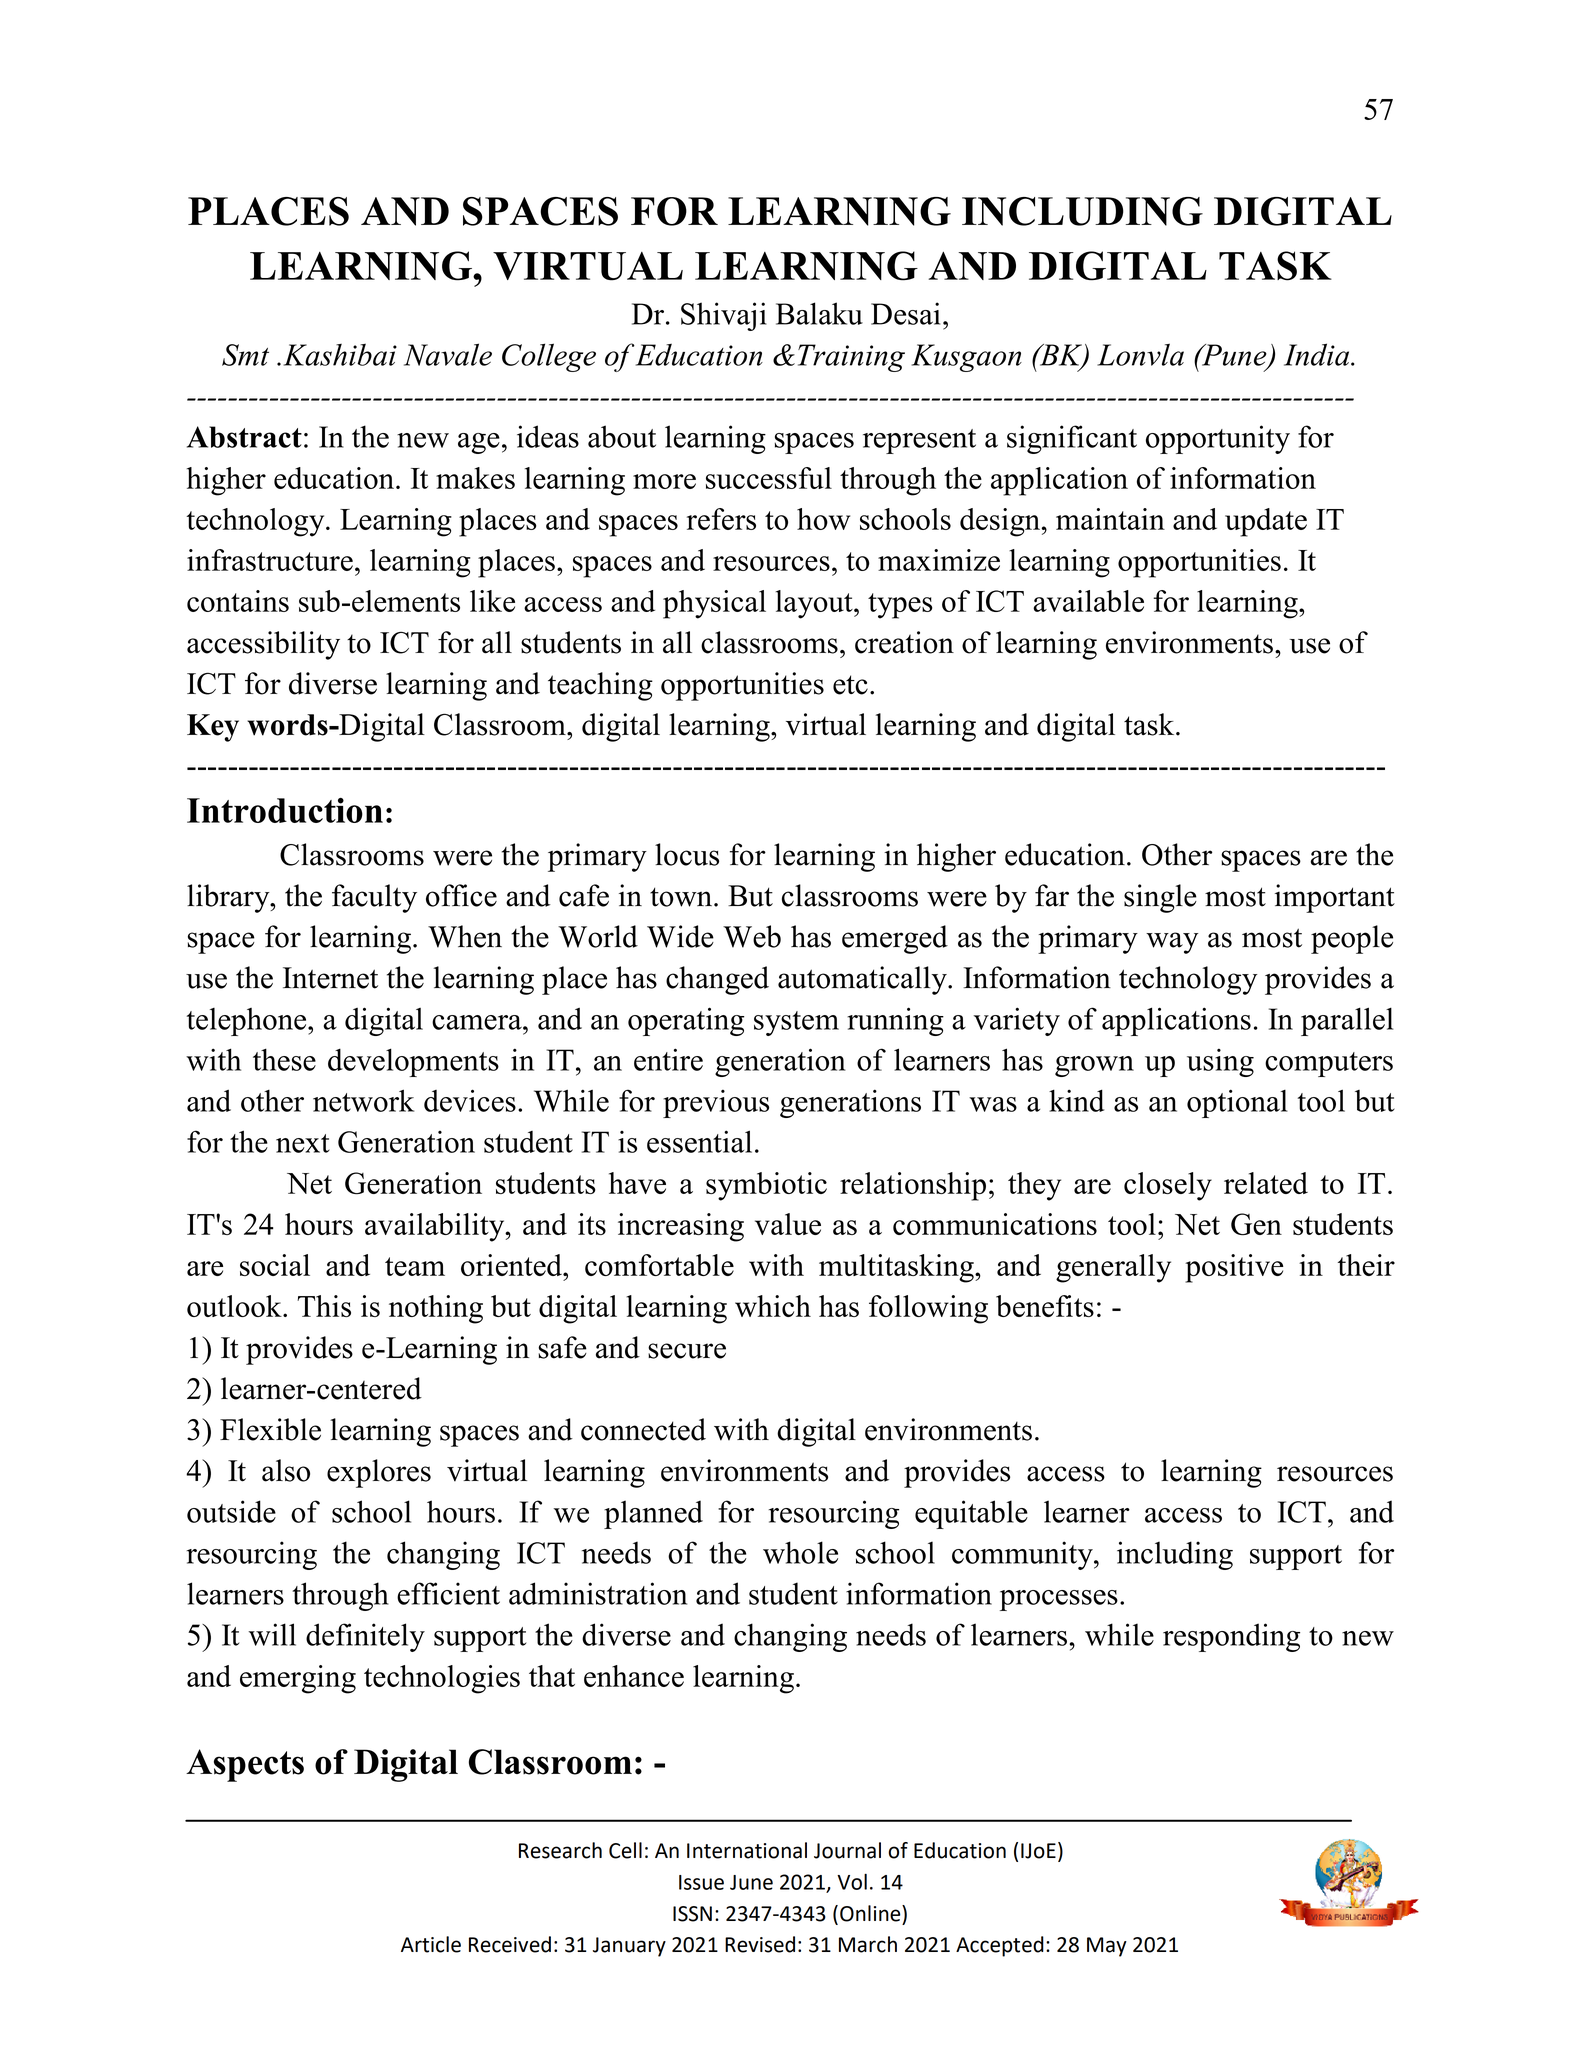 The width and height of the screenshot is (1584, 2050). I want to click on faculty, so click(374, 898).
